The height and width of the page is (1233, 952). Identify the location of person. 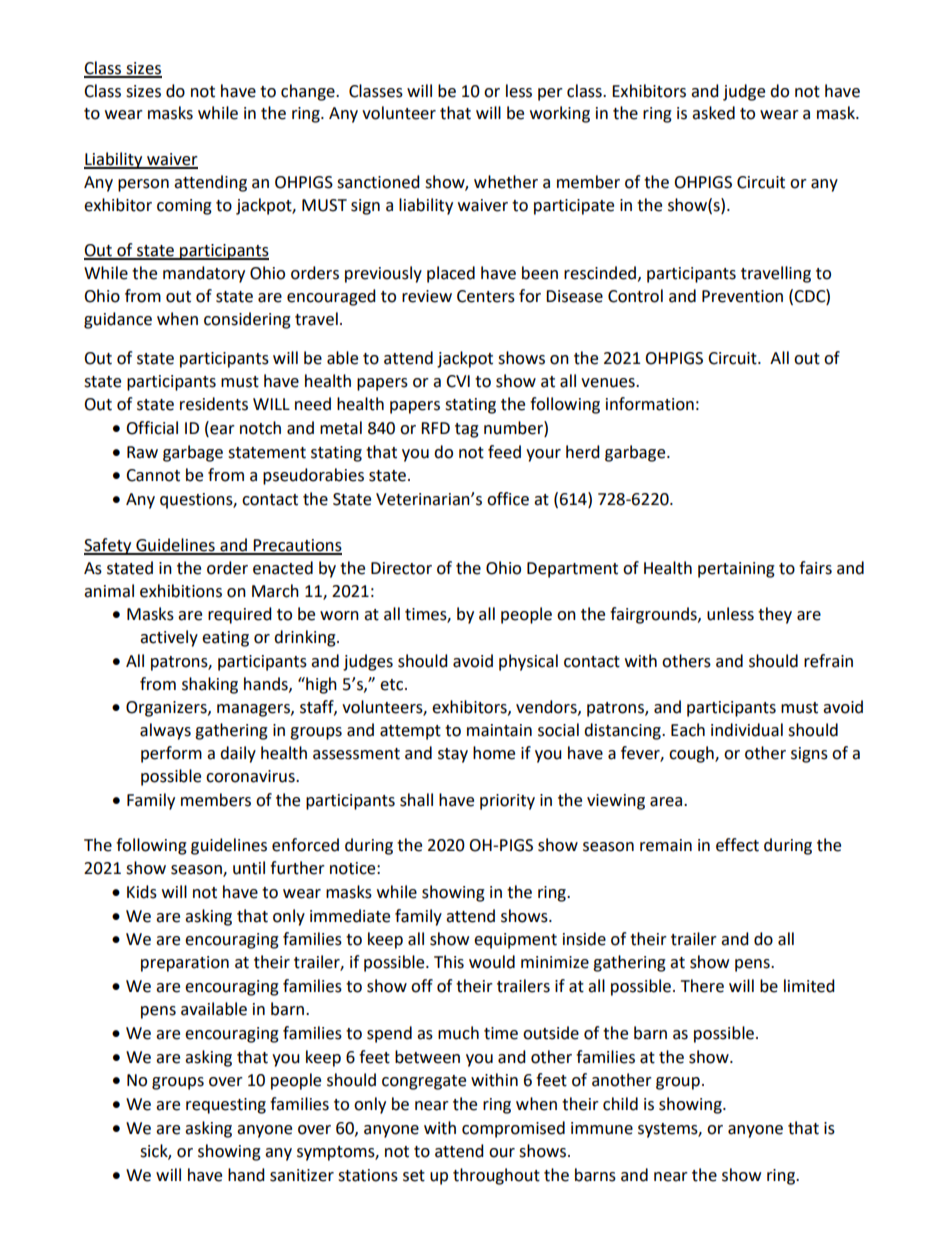
(143, 185).
